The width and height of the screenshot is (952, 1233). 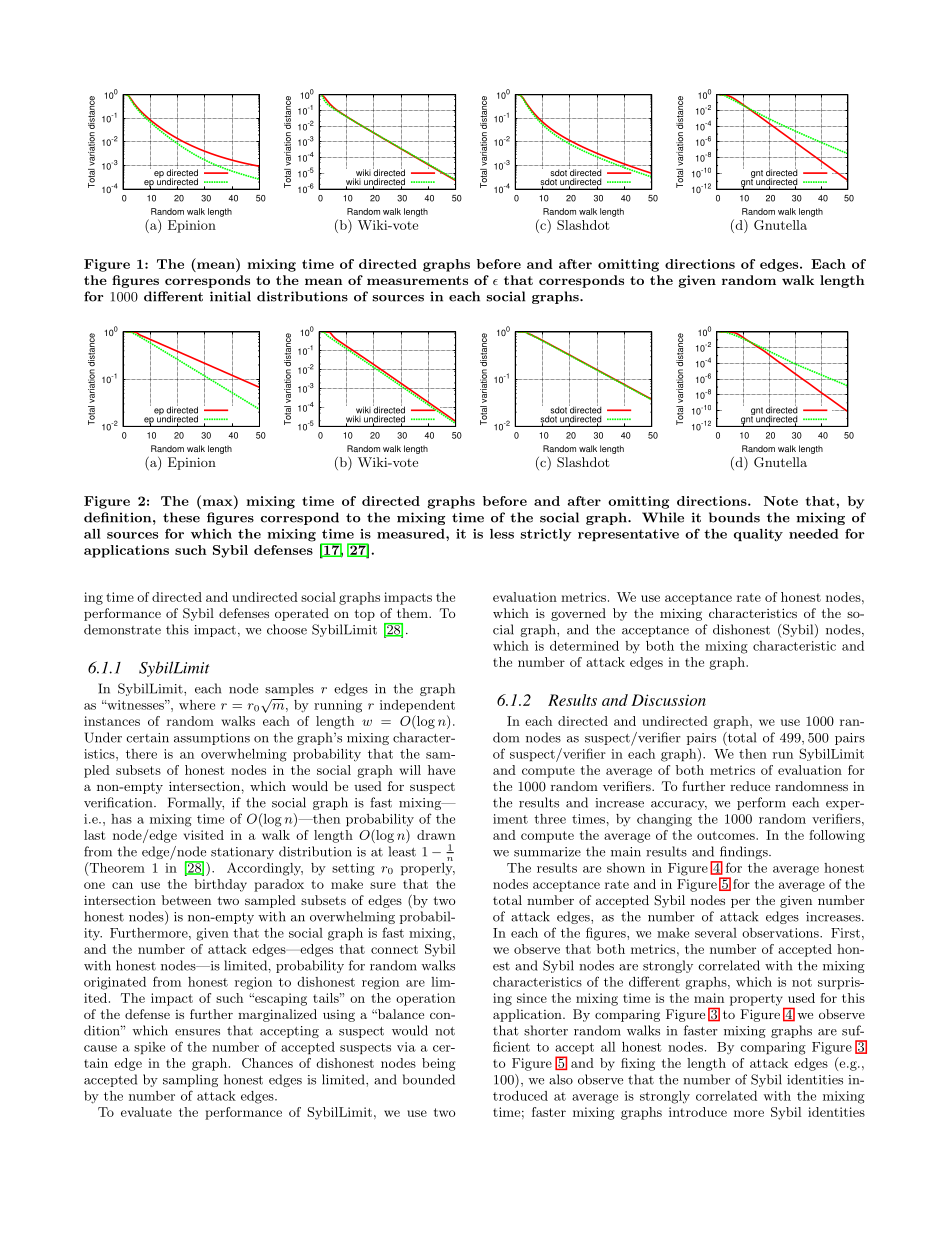 What do you see at coordinates (190, 1080) in the screenshot?
I see `sampling` at bounding box center [190, 1080].
